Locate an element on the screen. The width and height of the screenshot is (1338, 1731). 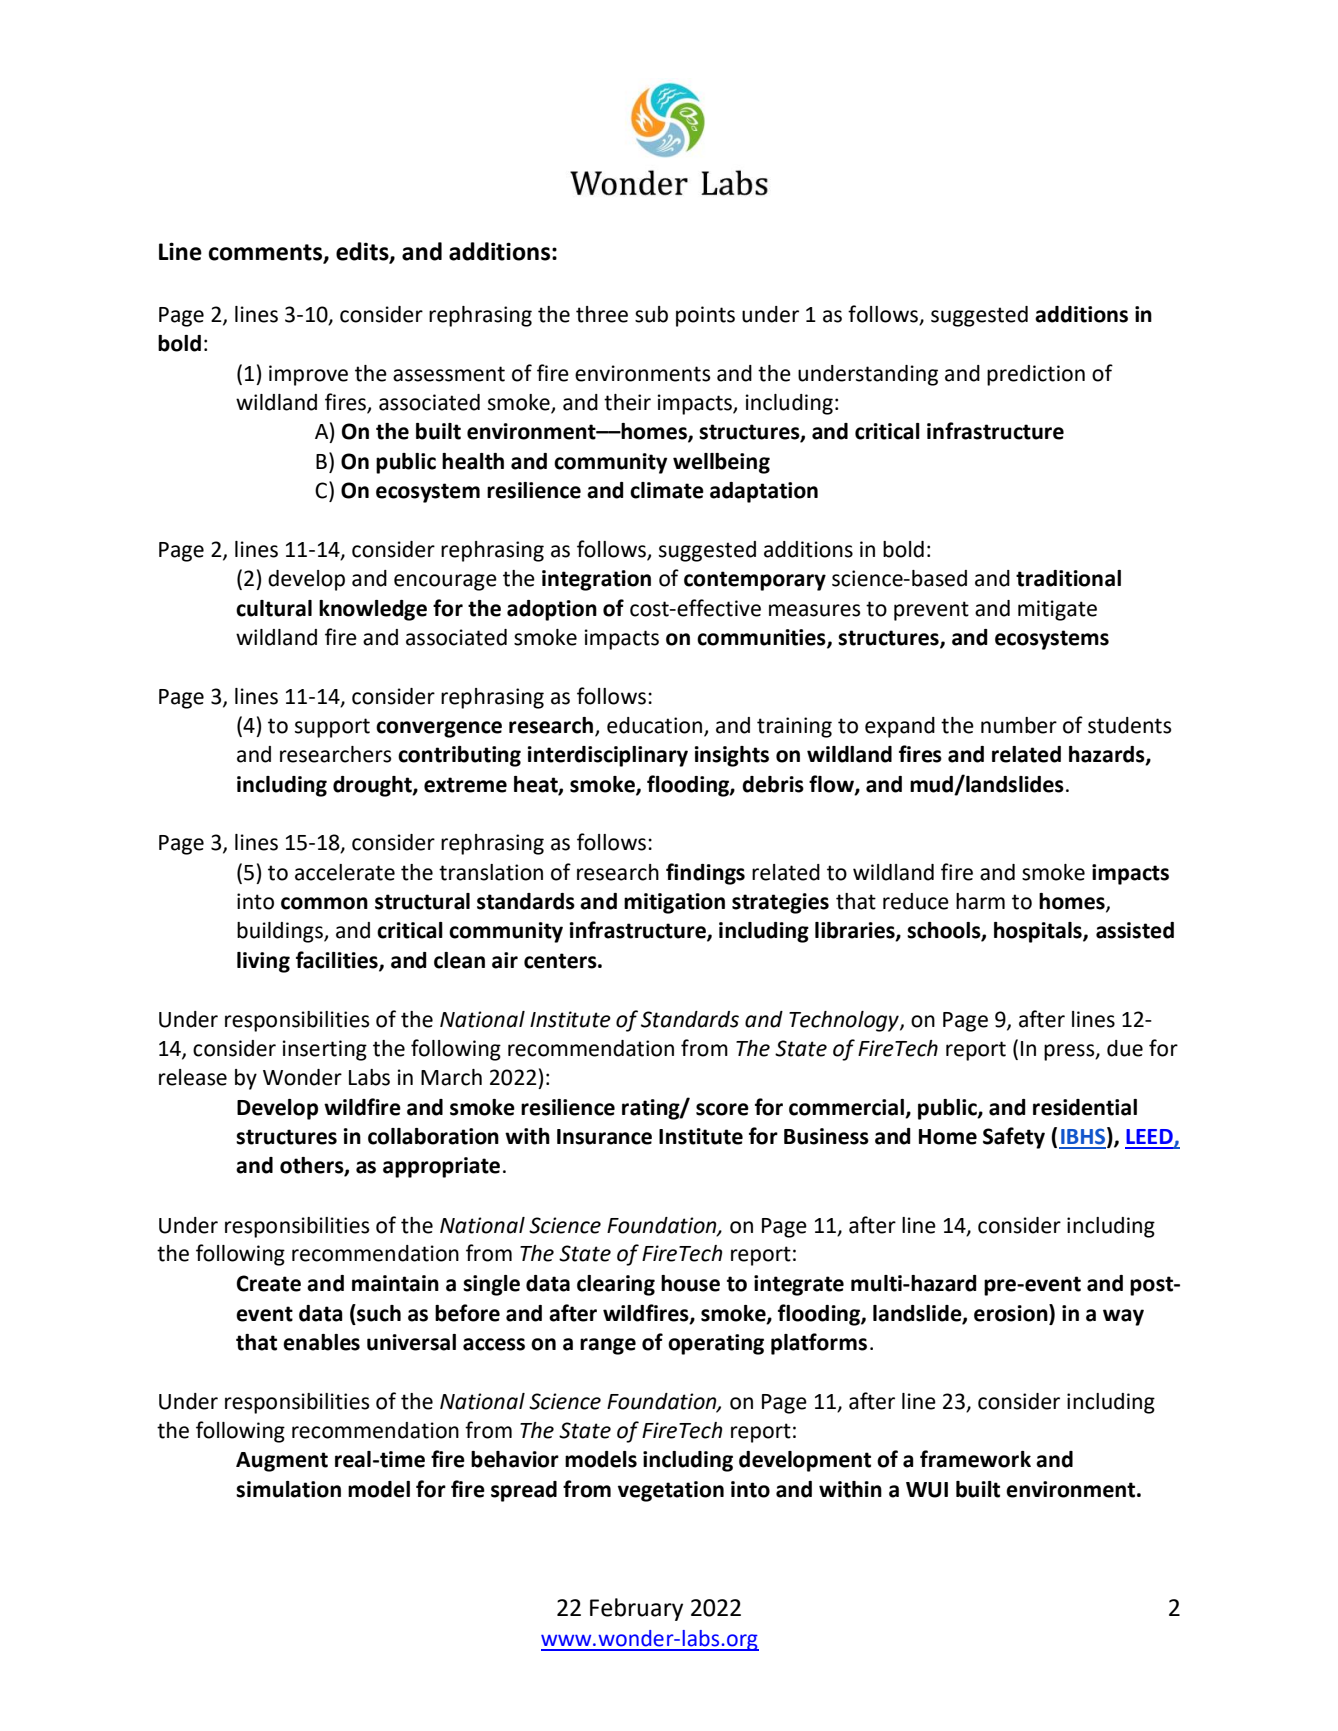
simulation is located at coordinates (288, 1489).
